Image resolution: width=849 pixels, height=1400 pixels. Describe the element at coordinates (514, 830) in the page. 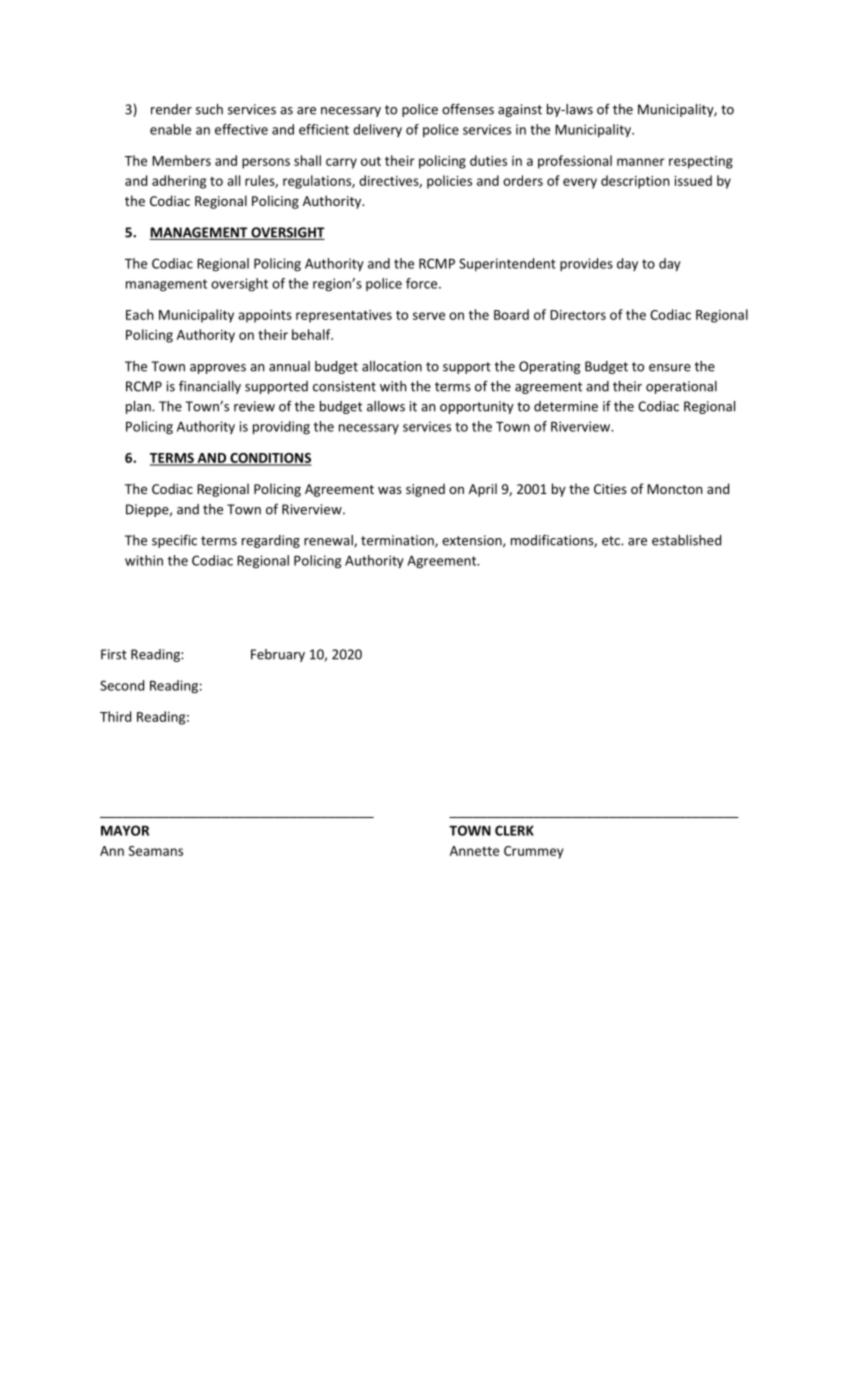

I see `CLERK` at that location.
